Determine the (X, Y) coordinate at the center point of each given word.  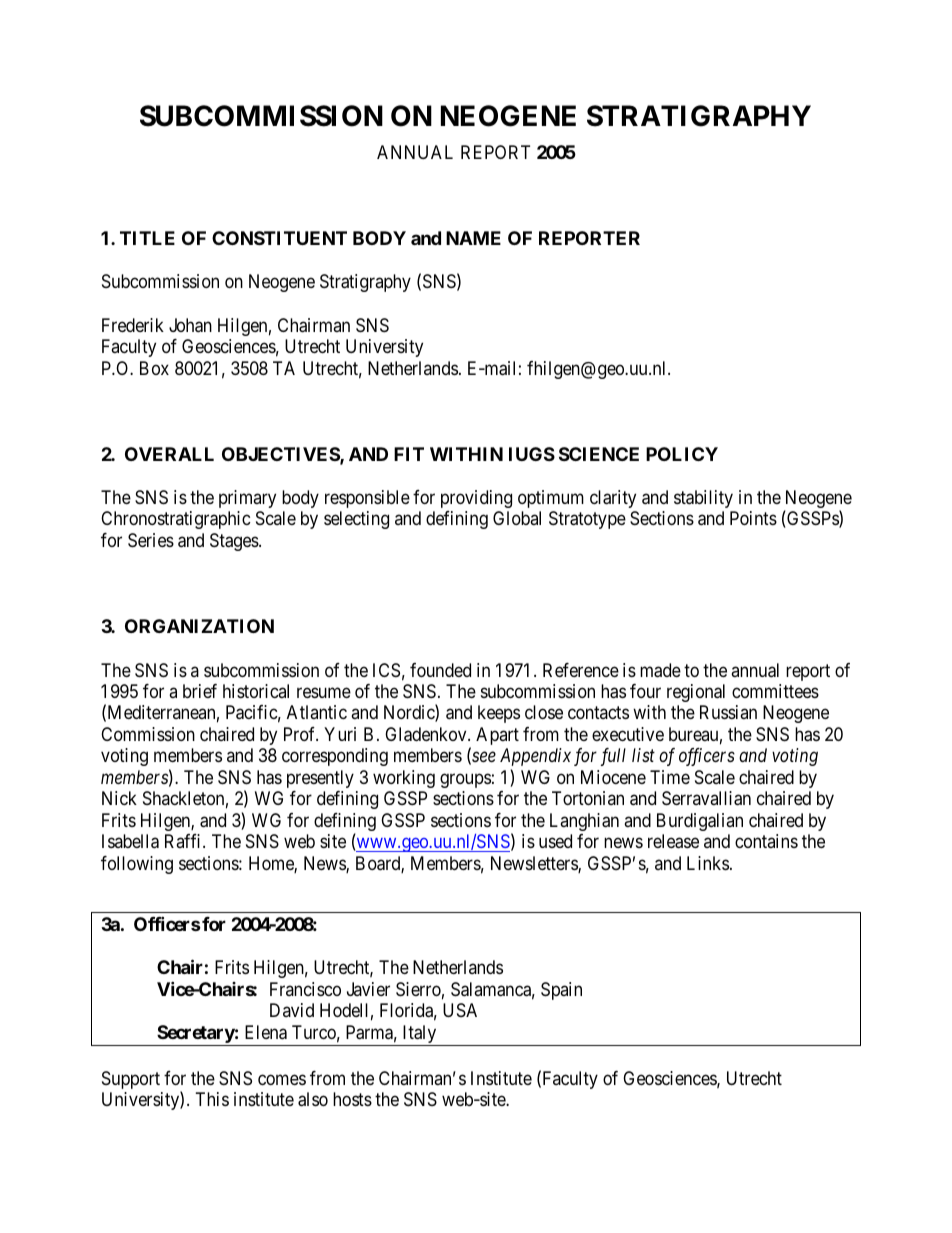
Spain (561, 991)
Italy (419, 1035)
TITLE (147, 238)
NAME (473, 238)
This (212, 1099)
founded (440, 670)
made (660, 670)
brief (200, 691)
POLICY (682, 454)
